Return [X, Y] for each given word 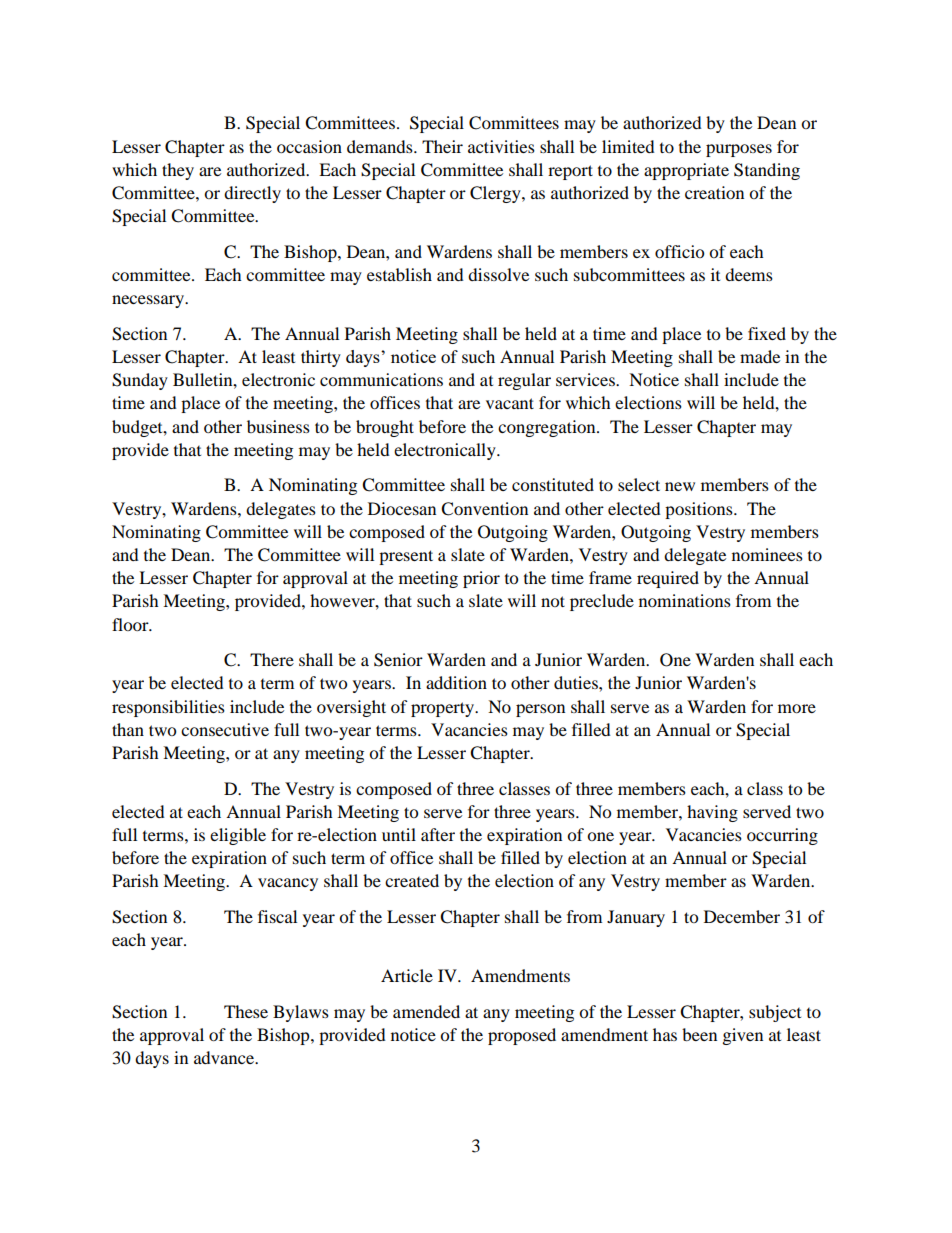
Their [442, 146]
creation [714, 192]
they [178, 171]
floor [131, 624]
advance [225, 1057]
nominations [685, 600]
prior [481, 579]
